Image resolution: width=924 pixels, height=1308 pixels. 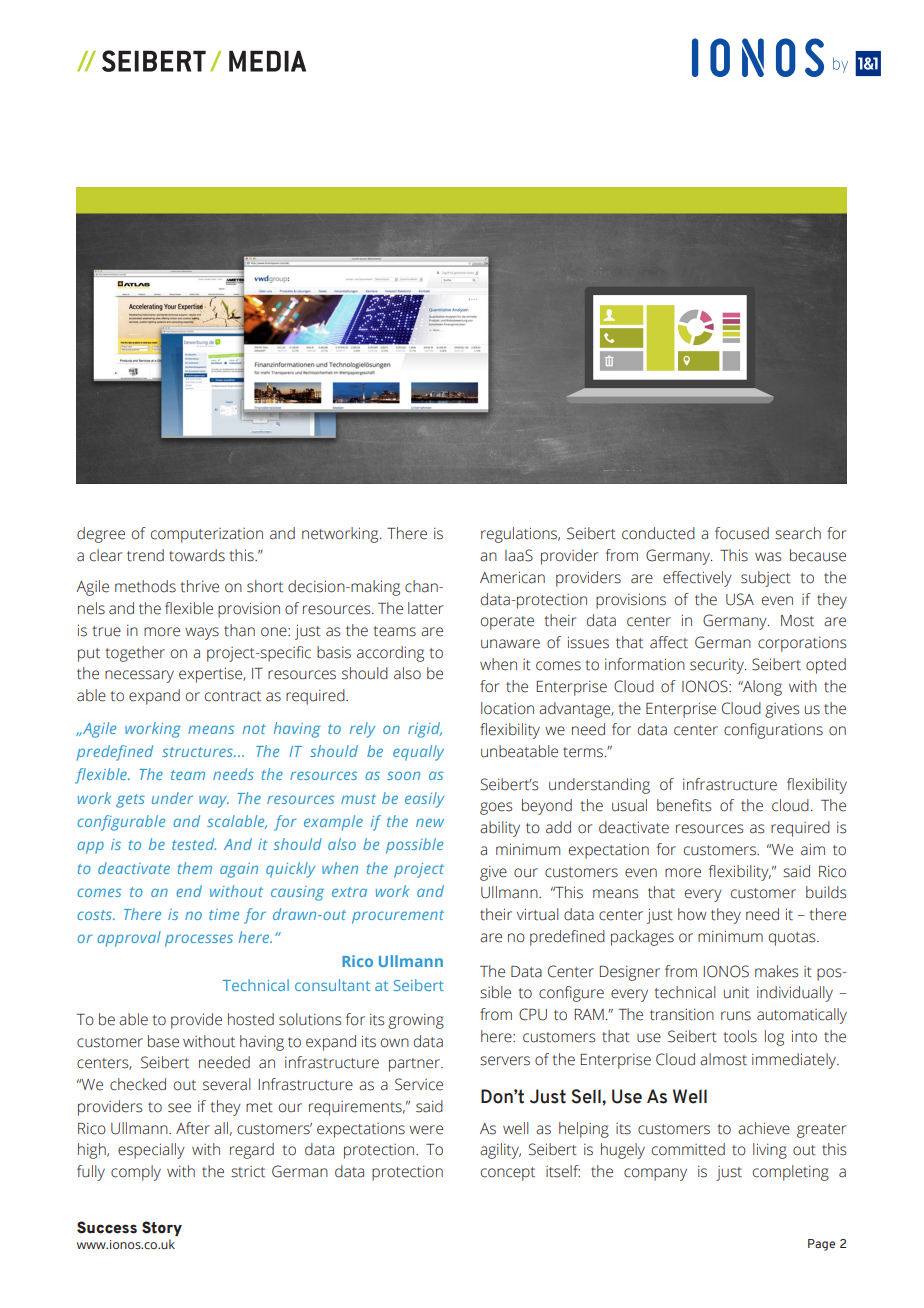 I want to click on procurement, so click(x=398, y=917).
